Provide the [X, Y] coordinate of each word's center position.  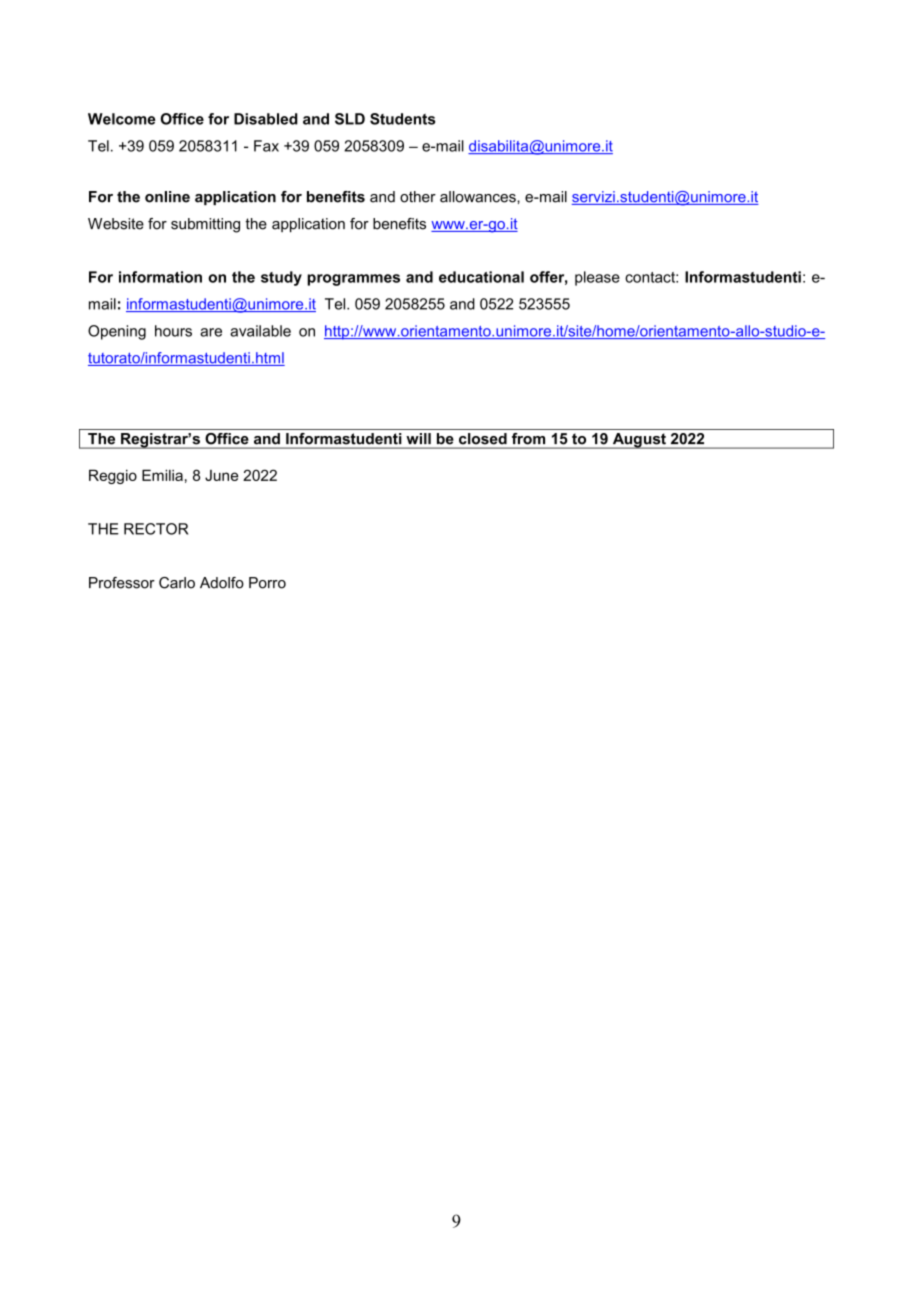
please [597, 278]
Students [402, 119]
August [639, 441]
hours [173, 331]
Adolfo [222, 583]
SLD [350, 119]
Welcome [122, 119]
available [260, 331]
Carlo [177, 583]
